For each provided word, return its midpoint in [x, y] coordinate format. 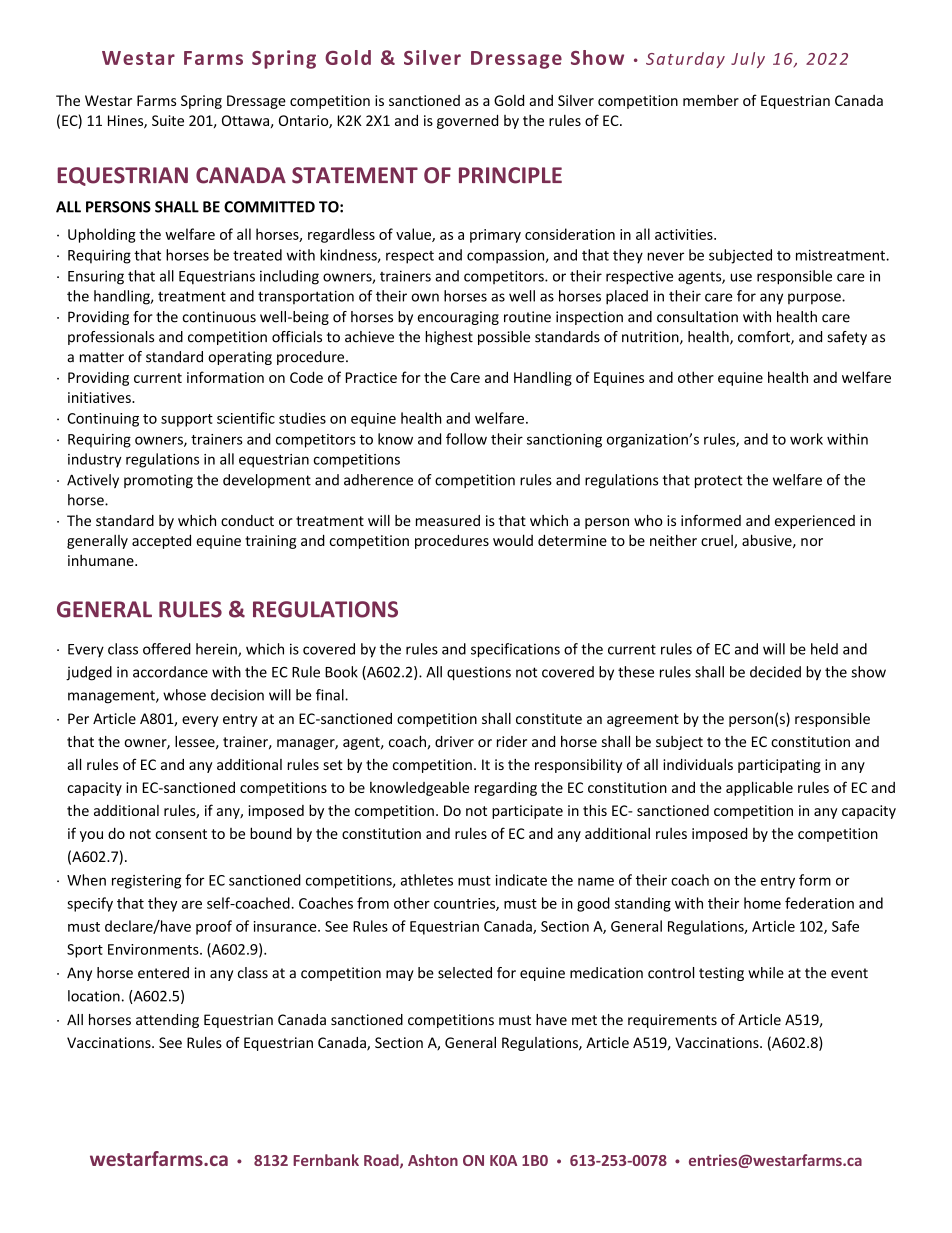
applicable [759, 788]
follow [466, 439]
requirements [672, 1021]
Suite [168, 120]
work [806, 439]
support [187, 420]
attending [167, 1021]
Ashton [433, 1160]
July [748, 60]
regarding [506, 788]
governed [467, 121]
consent [181, 834]
